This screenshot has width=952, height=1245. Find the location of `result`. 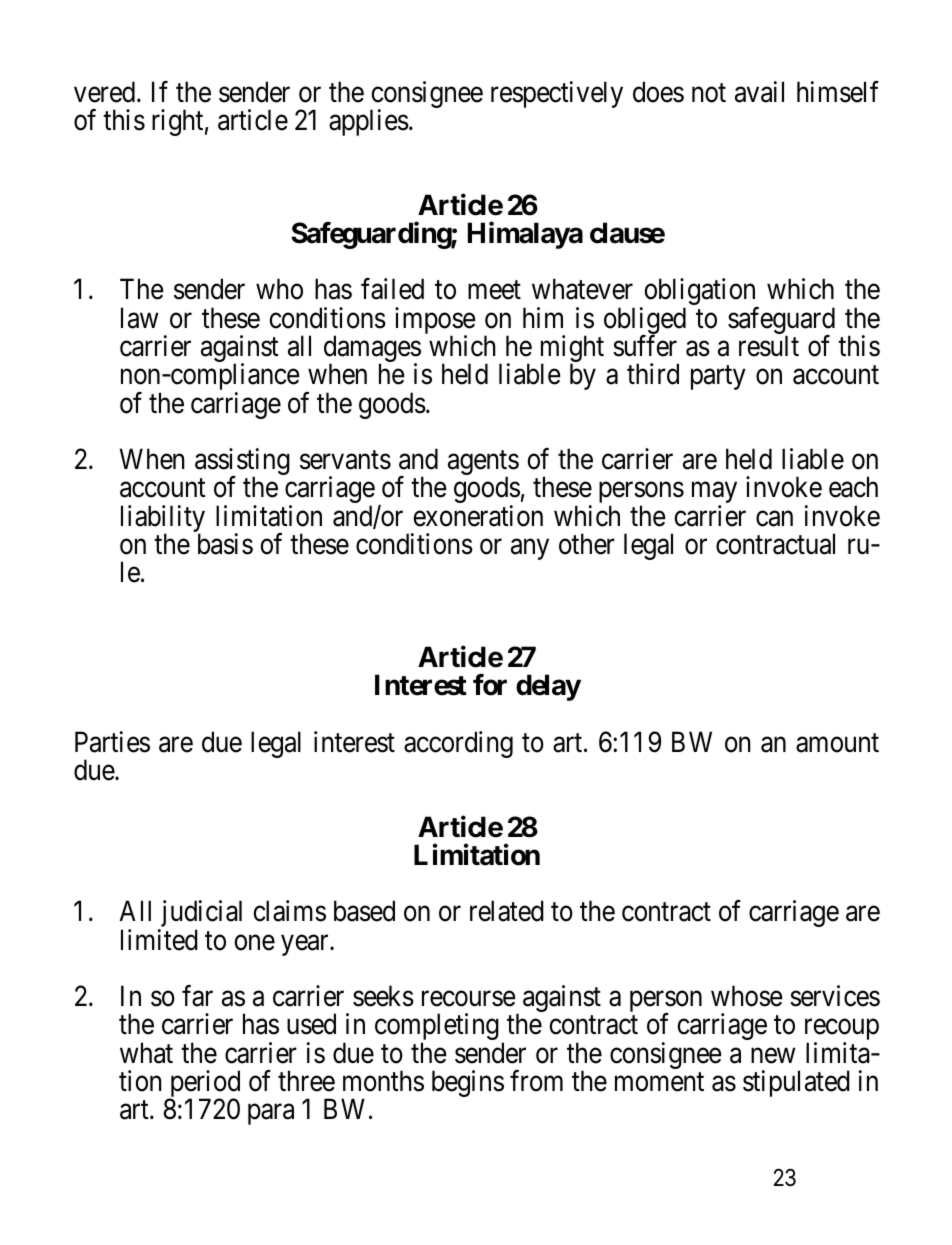

result is located at coordinates (769, 346).
